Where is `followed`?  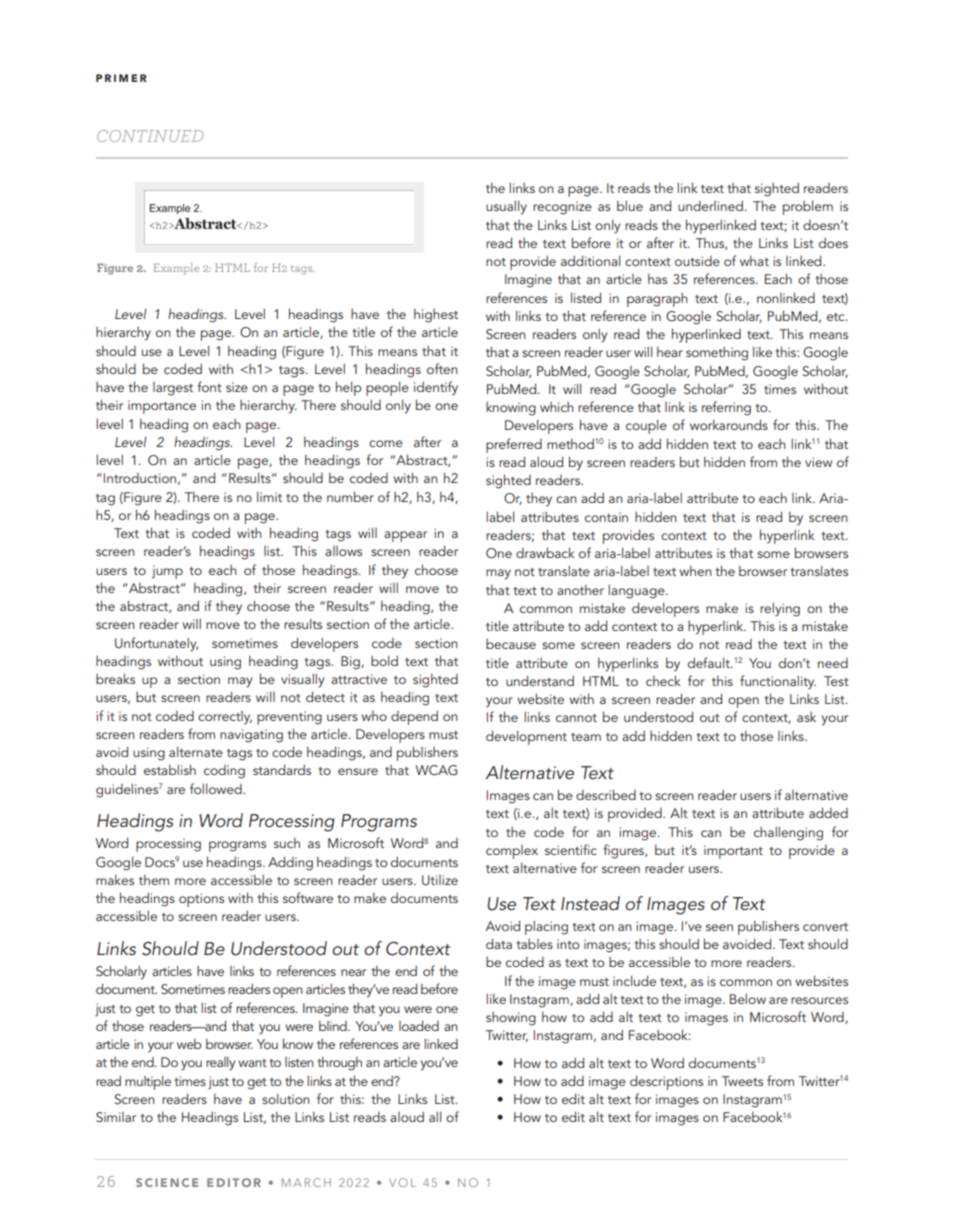
followed is located at coordinates (217, 788).
